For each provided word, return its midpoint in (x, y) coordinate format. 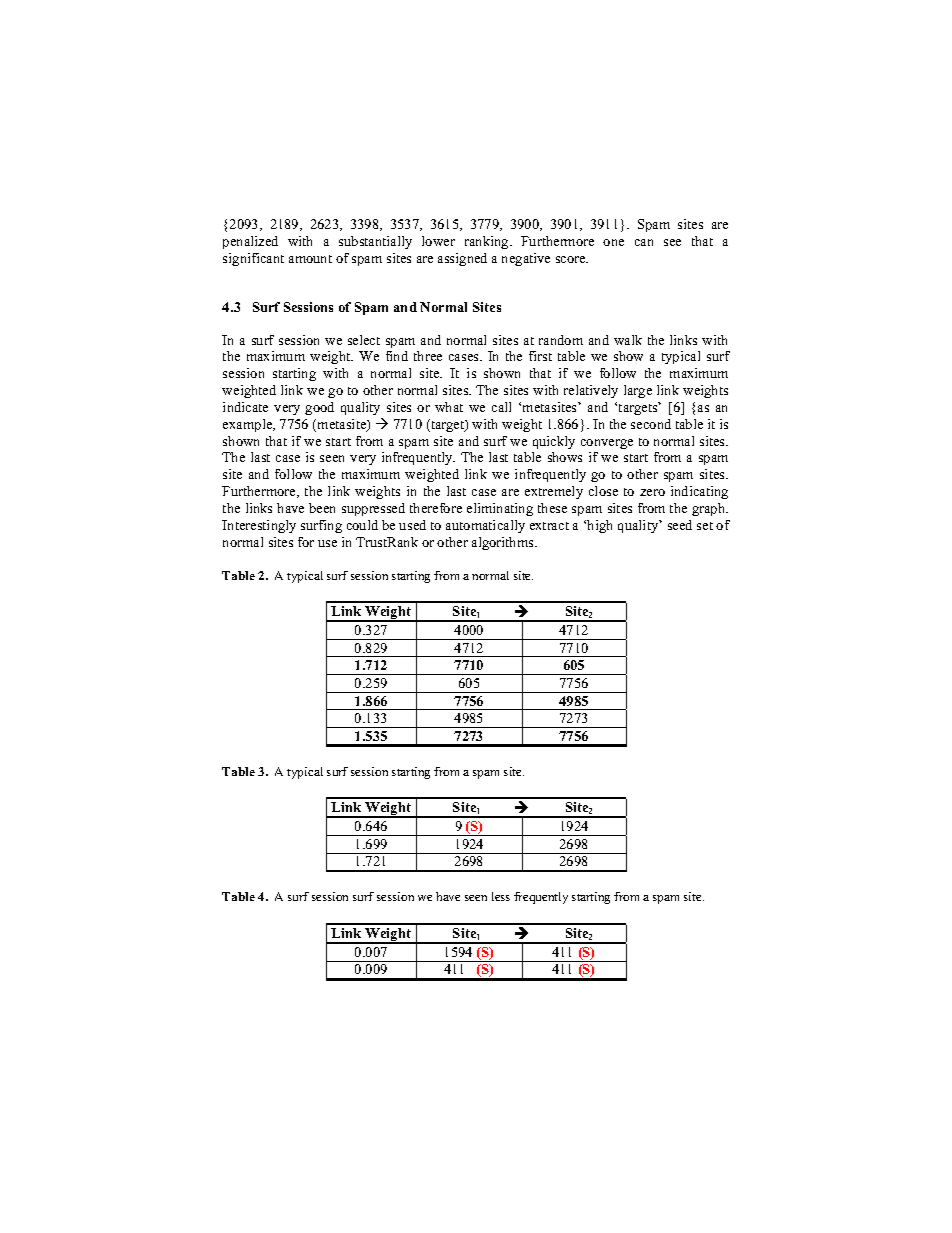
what (449, 407)
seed (680, 525)
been (322, 508)
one (613, 242)
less (501, 896)
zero (652, 492)
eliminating (500, 509)
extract (549, 526)
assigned (462, 259)
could (362, 525)
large (638, 391)
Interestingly (259, 526)
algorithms (504, 543)
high (599, 526)
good (319, 408)
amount (310, 259)
